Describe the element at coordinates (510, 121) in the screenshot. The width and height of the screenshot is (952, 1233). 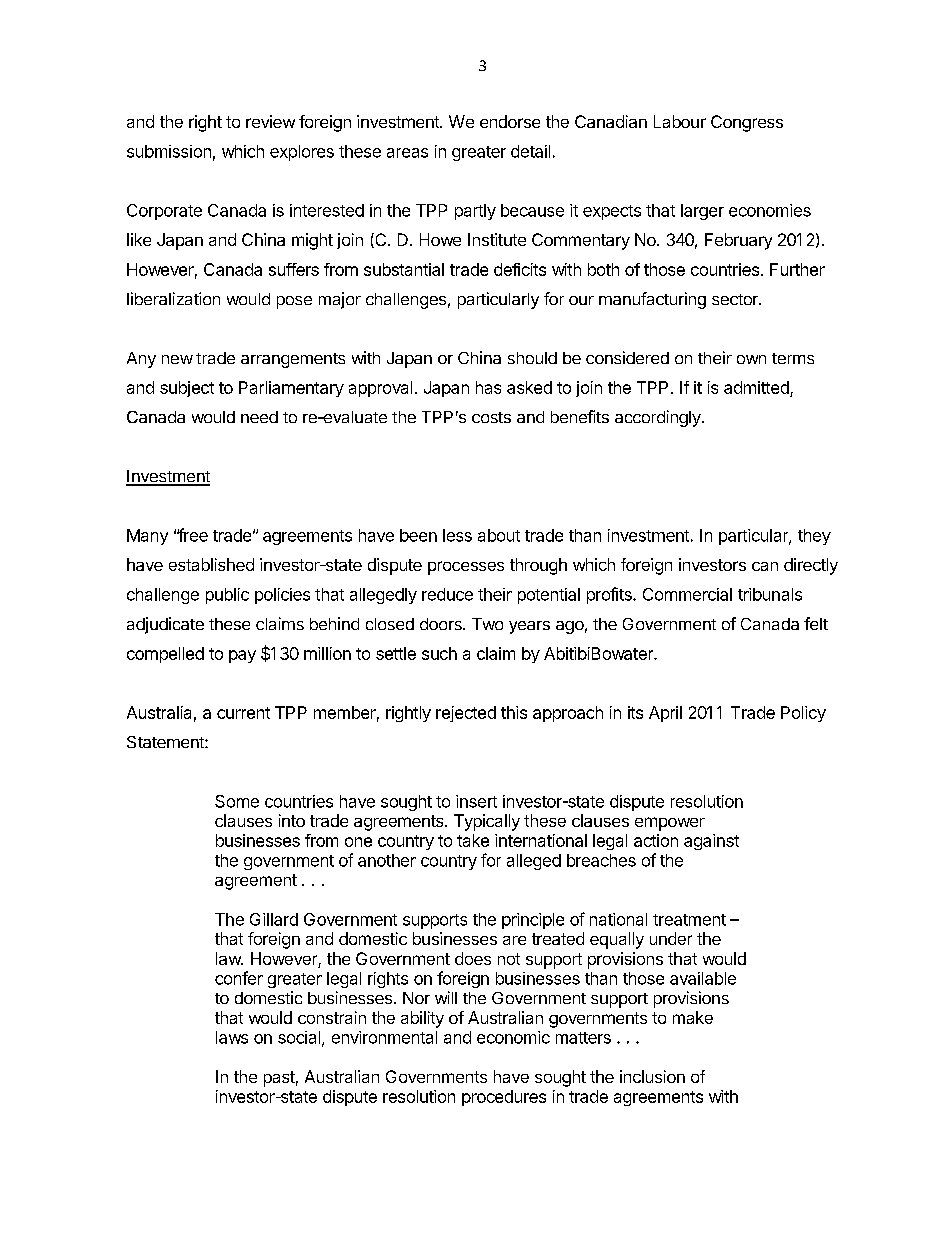
I see `endorse` at that location.
